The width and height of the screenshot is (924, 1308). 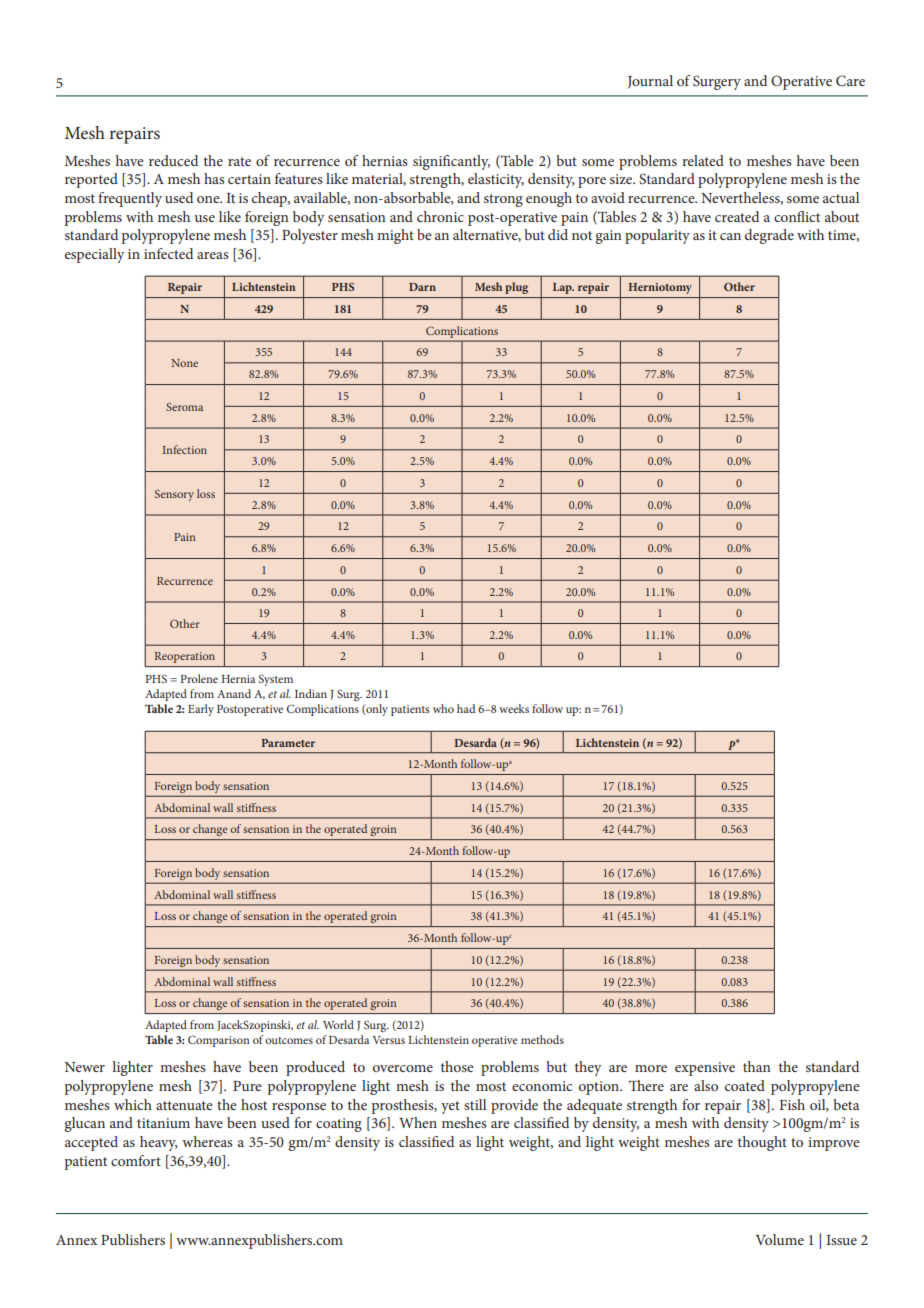 I want to click on weeks, so click(x=514, y=708).
